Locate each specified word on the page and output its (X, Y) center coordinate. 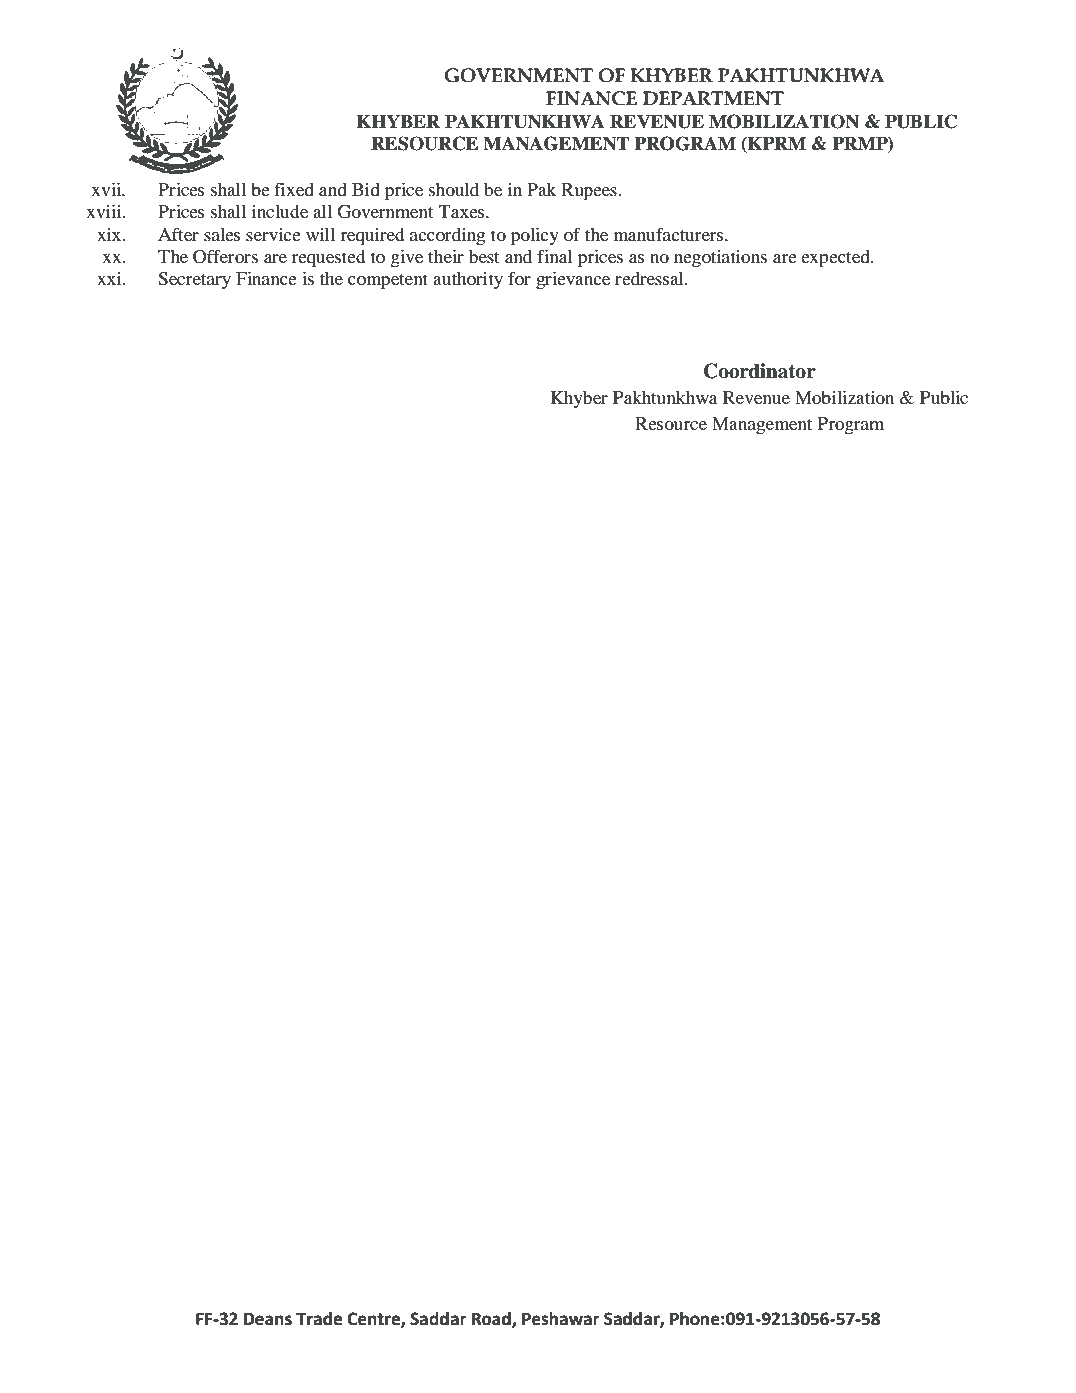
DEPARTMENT (713, 98)
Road (492, 1319)
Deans (268, 1319)
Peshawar (561, 1319)
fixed (294, 189)
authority (468, 280)
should (454, 189)
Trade (319, 1319)
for (519, 278)
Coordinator (760, 371)
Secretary (194, 280)
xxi (110, 278)
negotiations (720, 259)
